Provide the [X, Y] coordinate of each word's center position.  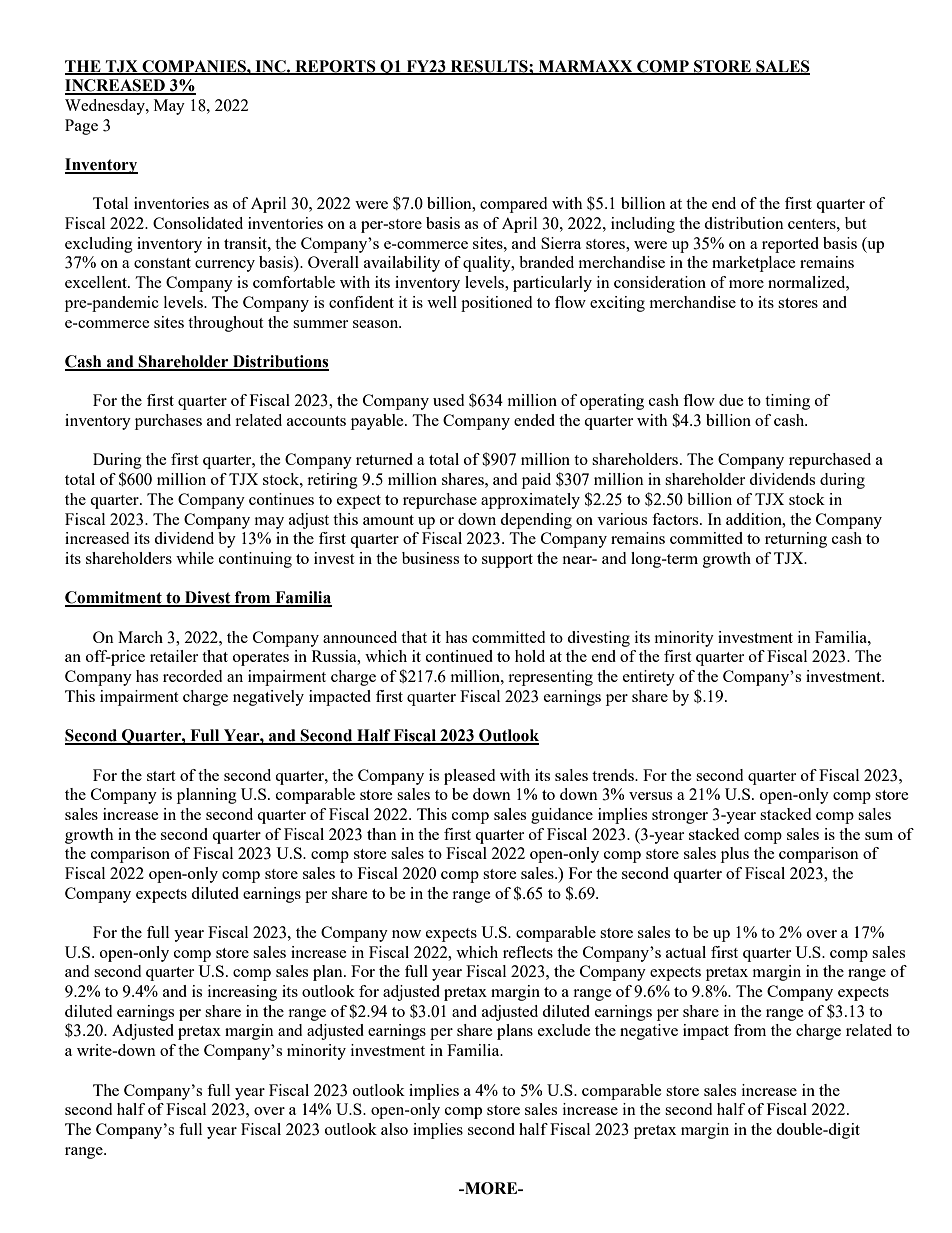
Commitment [114, 598]
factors [676, 519]
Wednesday [106, 107]
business [430, 558]
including [643, 225]
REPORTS [335, 67]
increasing [242, 993]
